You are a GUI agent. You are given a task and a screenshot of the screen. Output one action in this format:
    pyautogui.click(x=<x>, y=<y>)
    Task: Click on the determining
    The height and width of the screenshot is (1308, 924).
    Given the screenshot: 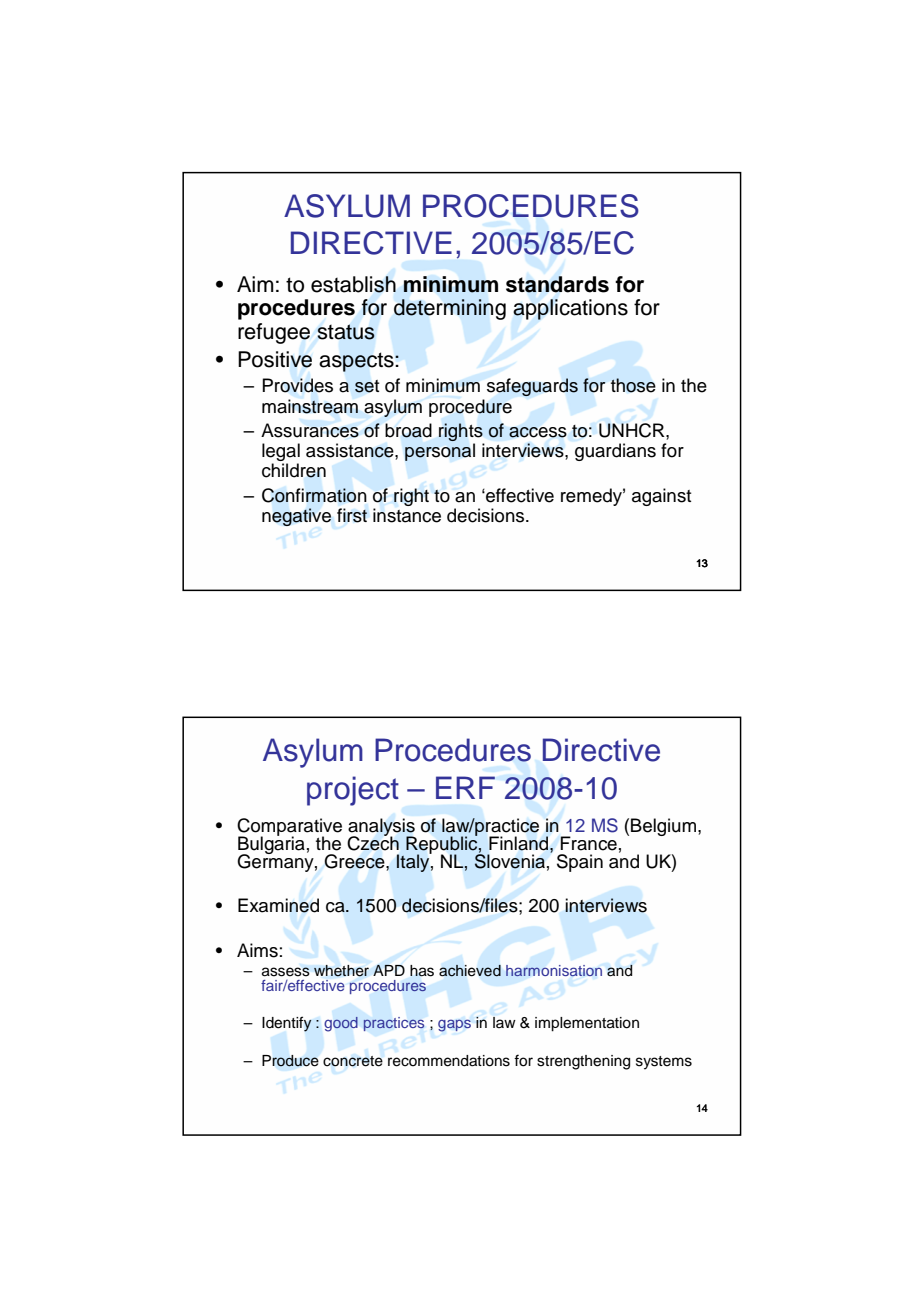 What is the action you would take?
    pyautogui.click(x=450, y=309)
